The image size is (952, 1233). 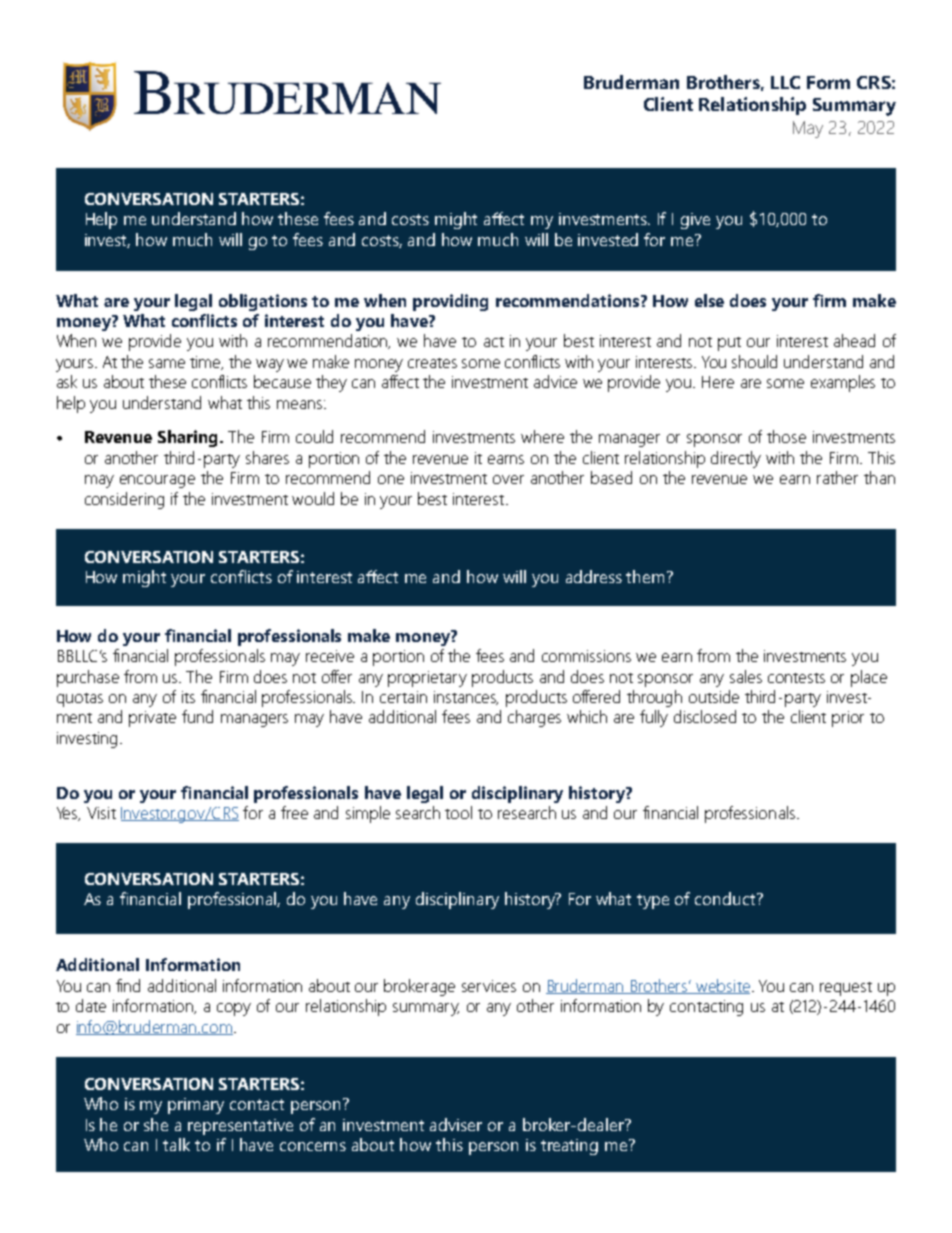 What do you see at coordinates (124, 500) in the document?
I see `considering` at bounding box center [124, 500].
